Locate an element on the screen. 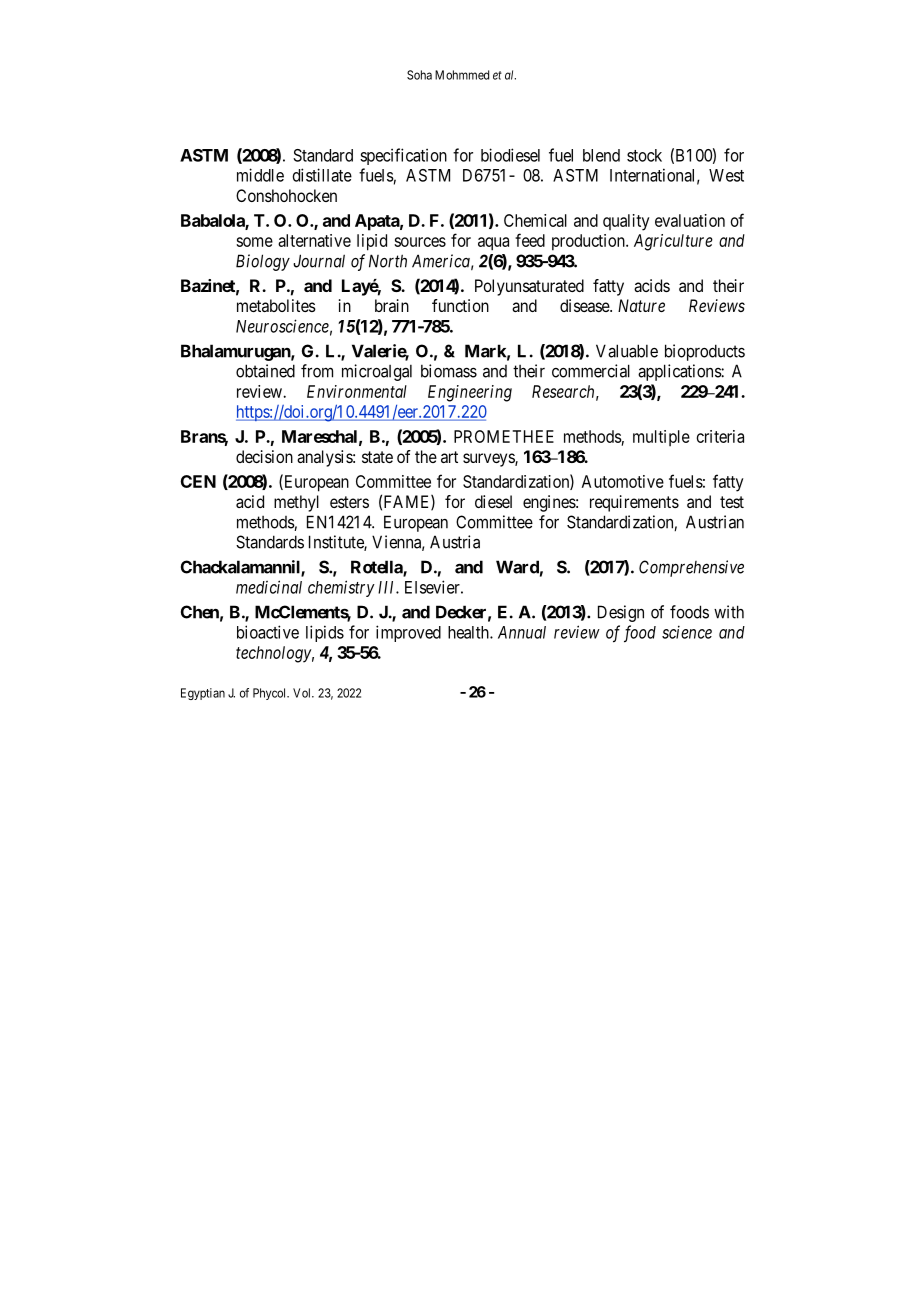 Image resolution: width=924 pixels, height=1308 pixels. multiple is located at coordinates (661, 438).
